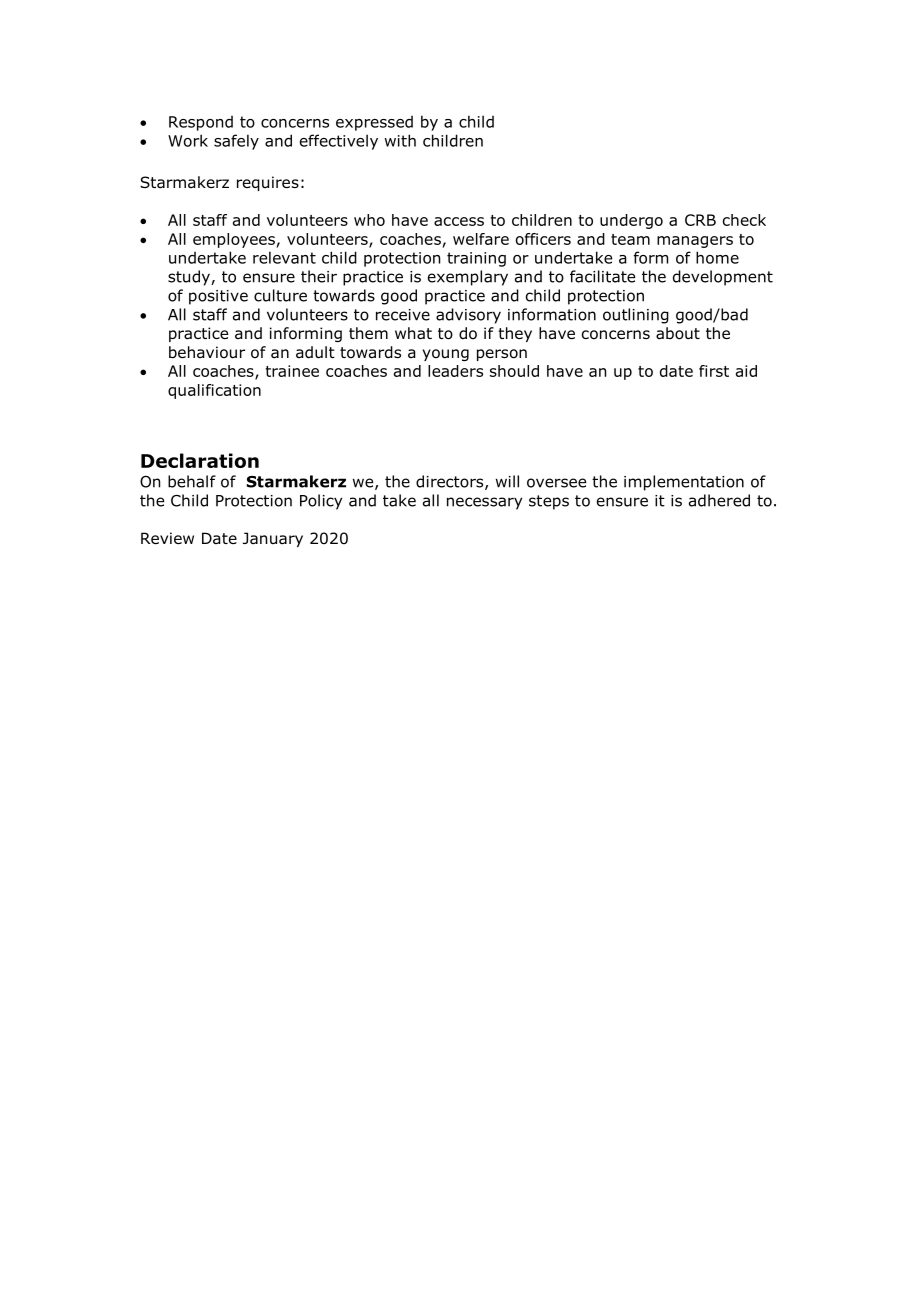 This screenshot has width=924, height=1308. Describe the element at coordinates (700, 220) in the screenshot. I see `CRB` at that location.
